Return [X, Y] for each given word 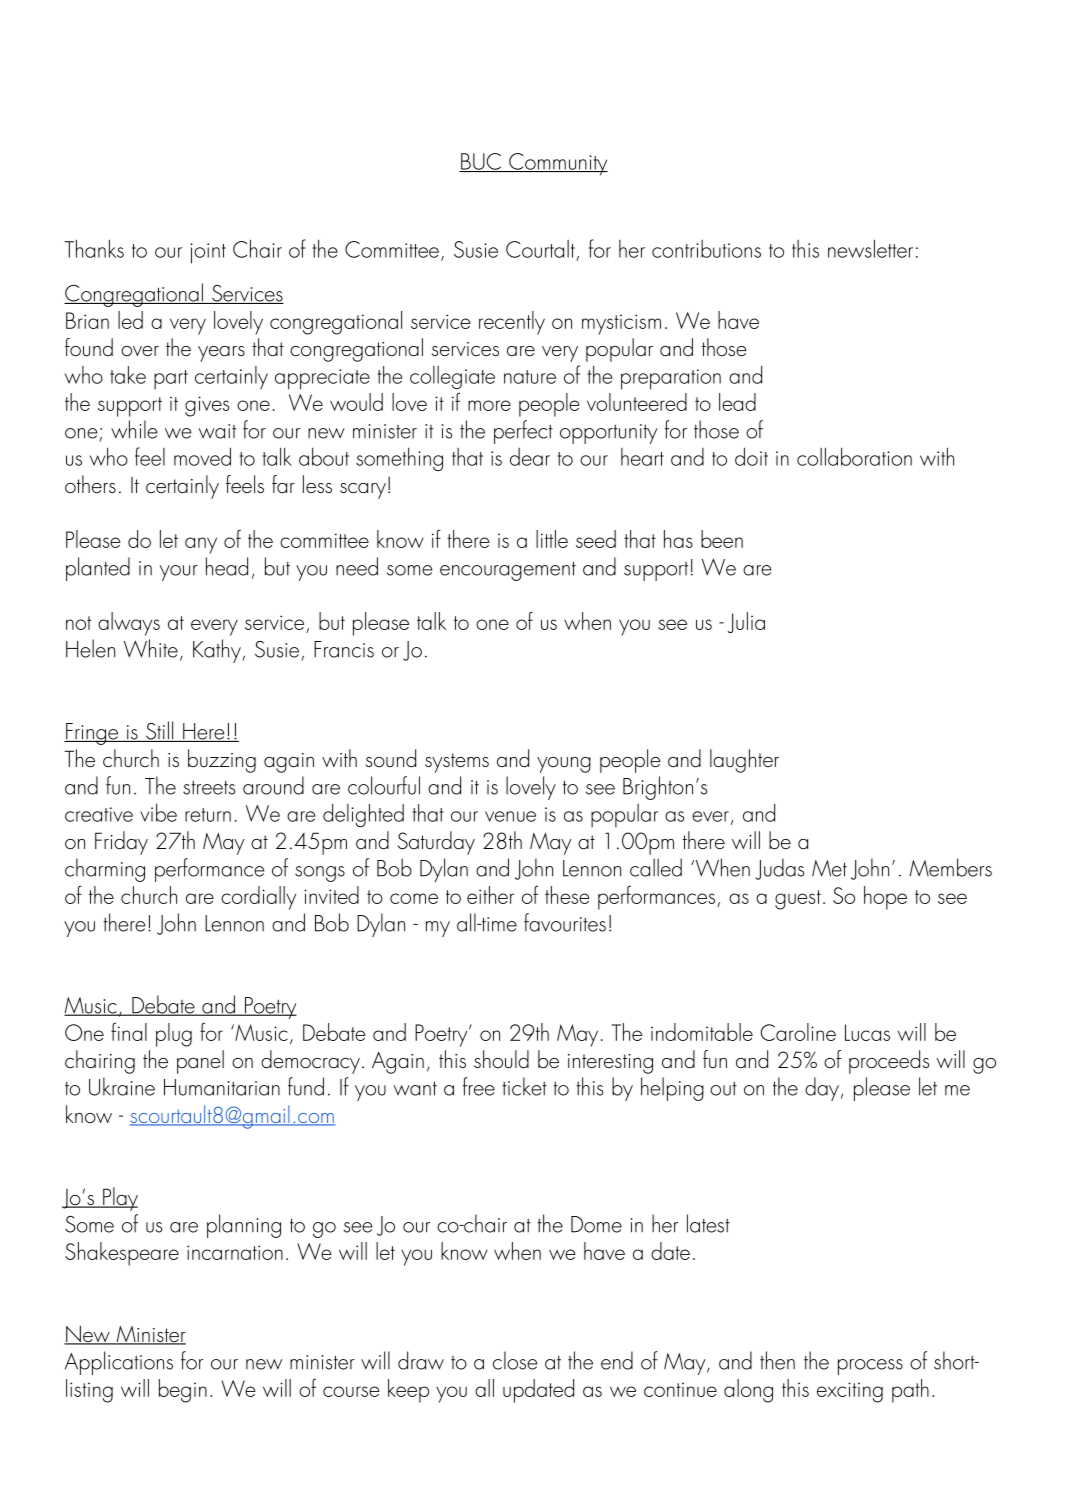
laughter [744, 761]
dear [530, 457]
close [515, 1360]
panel [200, 1062]
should [501, 1059]
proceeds [889, 1062]
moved [202, 456]
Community [557, 164]
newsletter [870, 248]
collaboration [854, 456]
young [564, 765]
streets [209, 788]
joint [208, 253]
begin [183, 1391]
